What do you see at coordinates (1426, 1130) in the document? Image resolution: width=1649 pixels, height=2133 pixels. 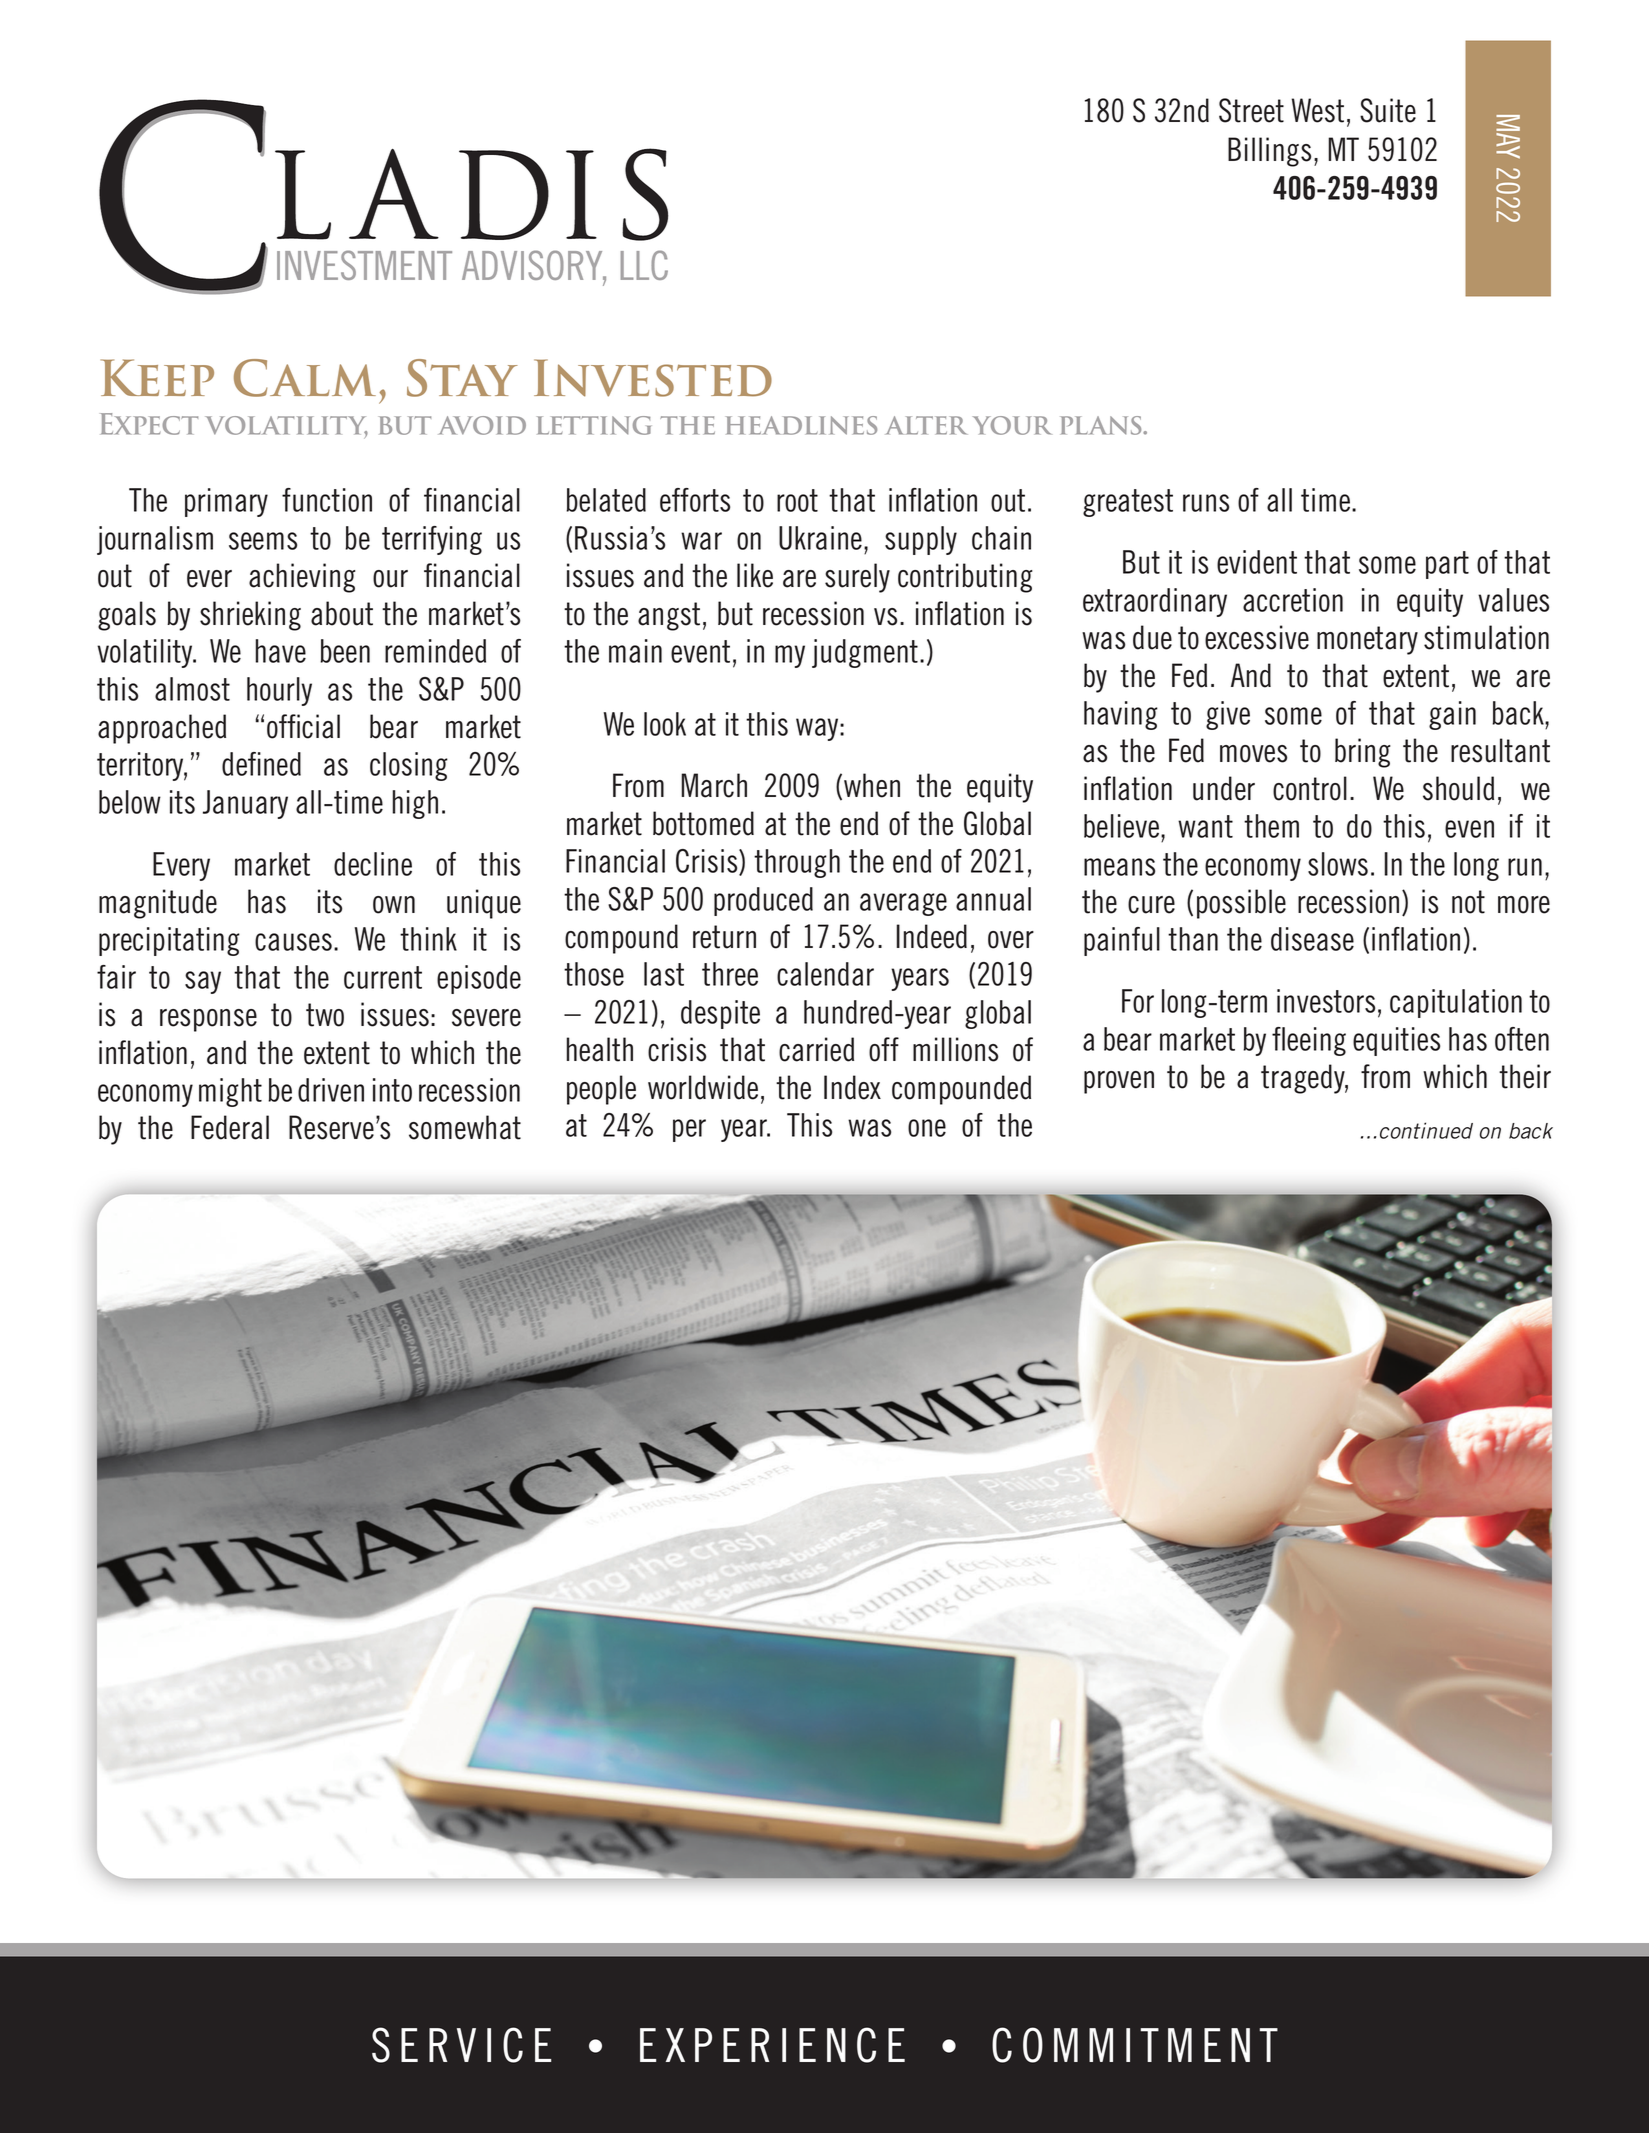 I see `continued` at bounding box center [1426, 1130].
